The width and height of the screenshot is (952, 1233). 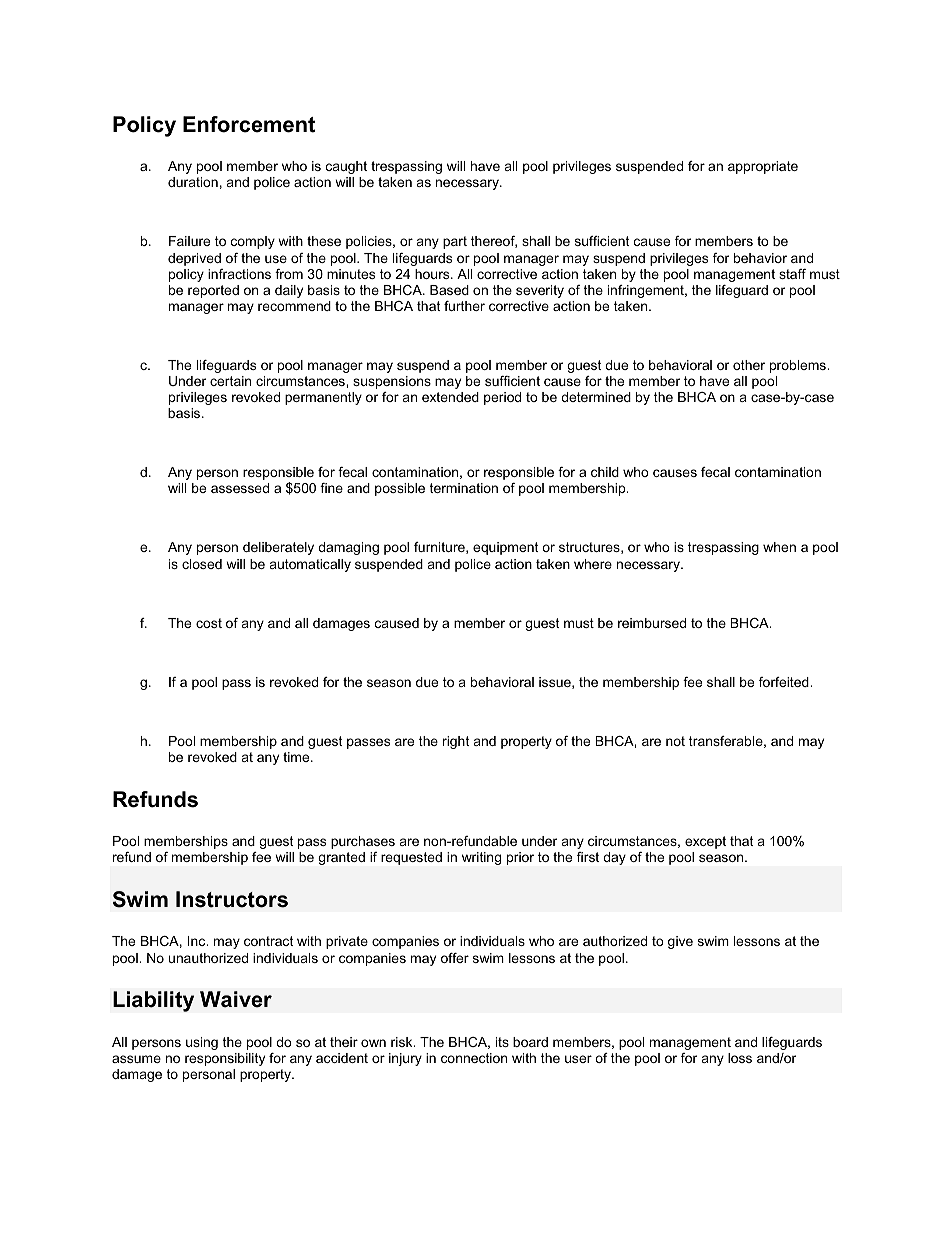 What do you see at coordinates (705, 842) in the screenshot?
I see `except` at bounding box center [705, 842].
